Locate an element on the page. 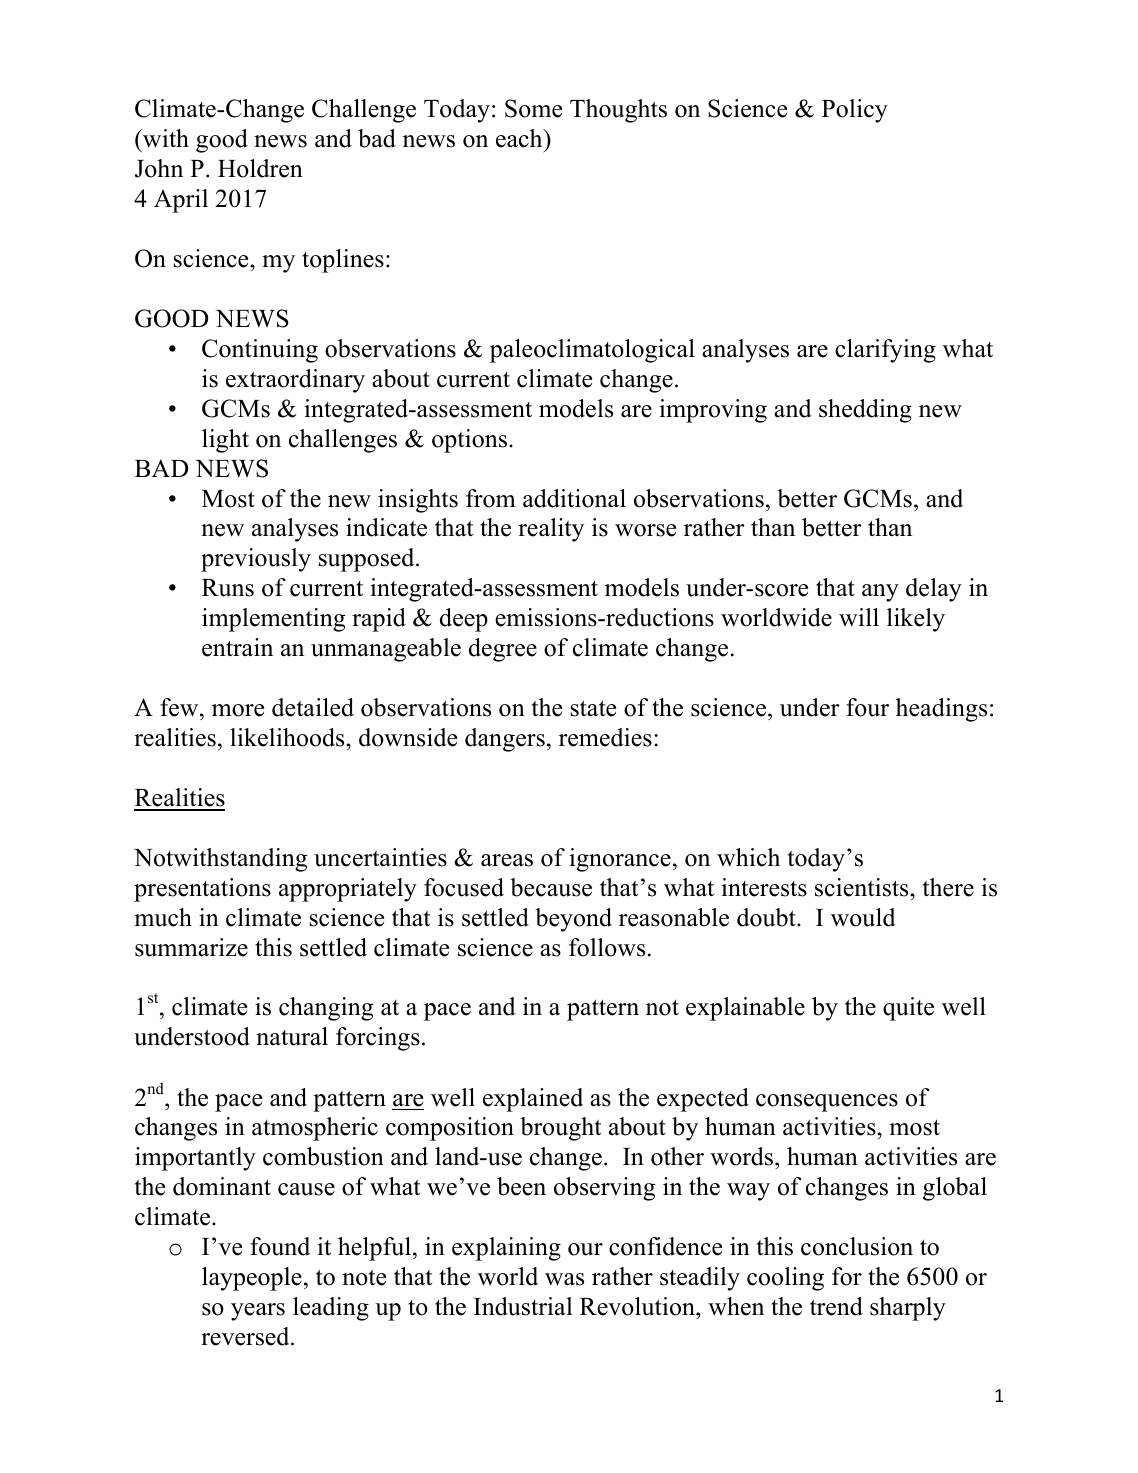  clarifying is located at coordinates (885, 351).
